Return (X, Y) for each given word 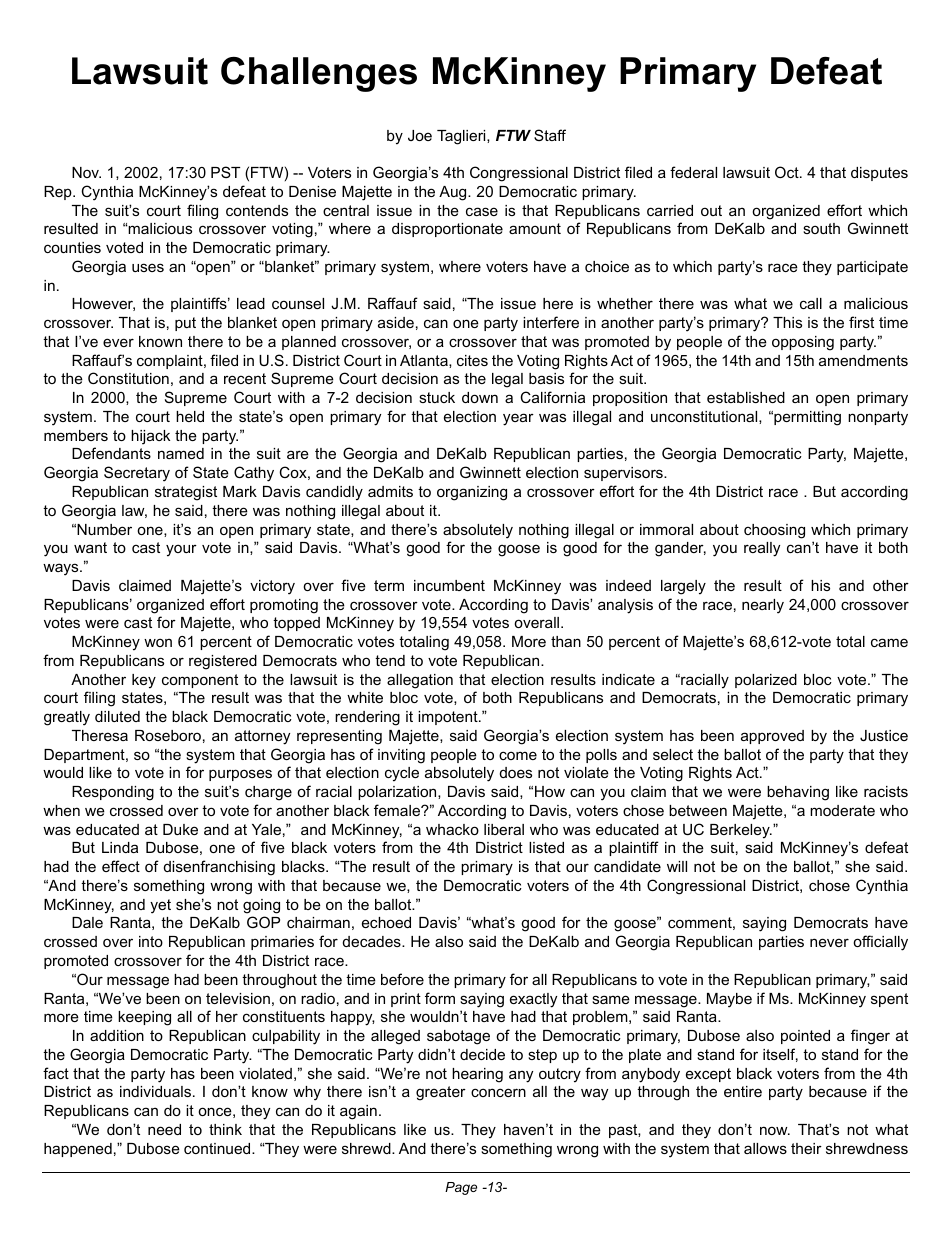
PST (225, 172)
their (806, 1148)
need (164, 1129)
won (158, 642)
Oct (788, 172)
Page (461, 1188)
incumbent (449, 585)
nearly (763, 606)
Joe (420, 135)
